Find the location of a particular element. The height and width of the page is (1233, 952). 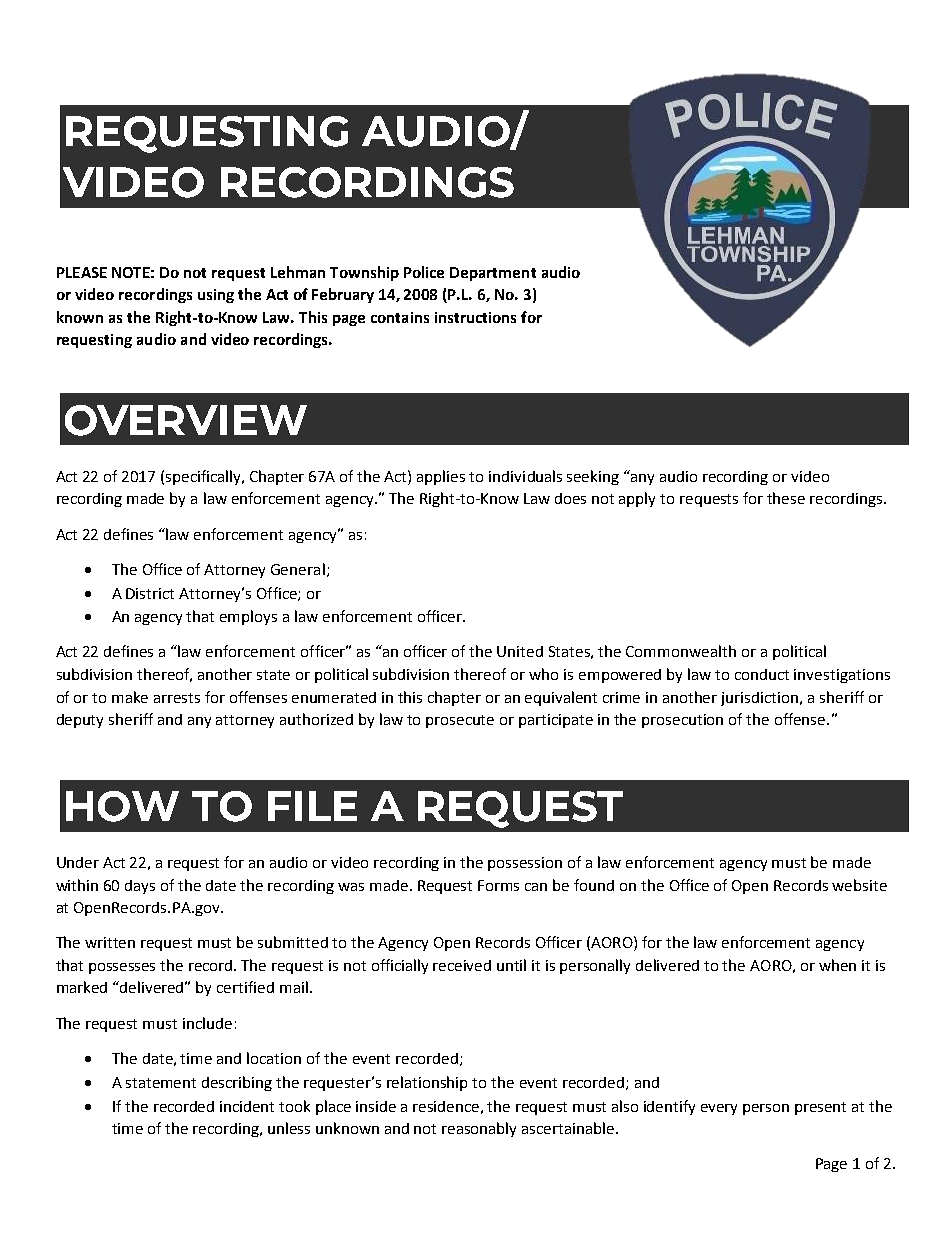

HOW is located at coordinates (122, 806).
